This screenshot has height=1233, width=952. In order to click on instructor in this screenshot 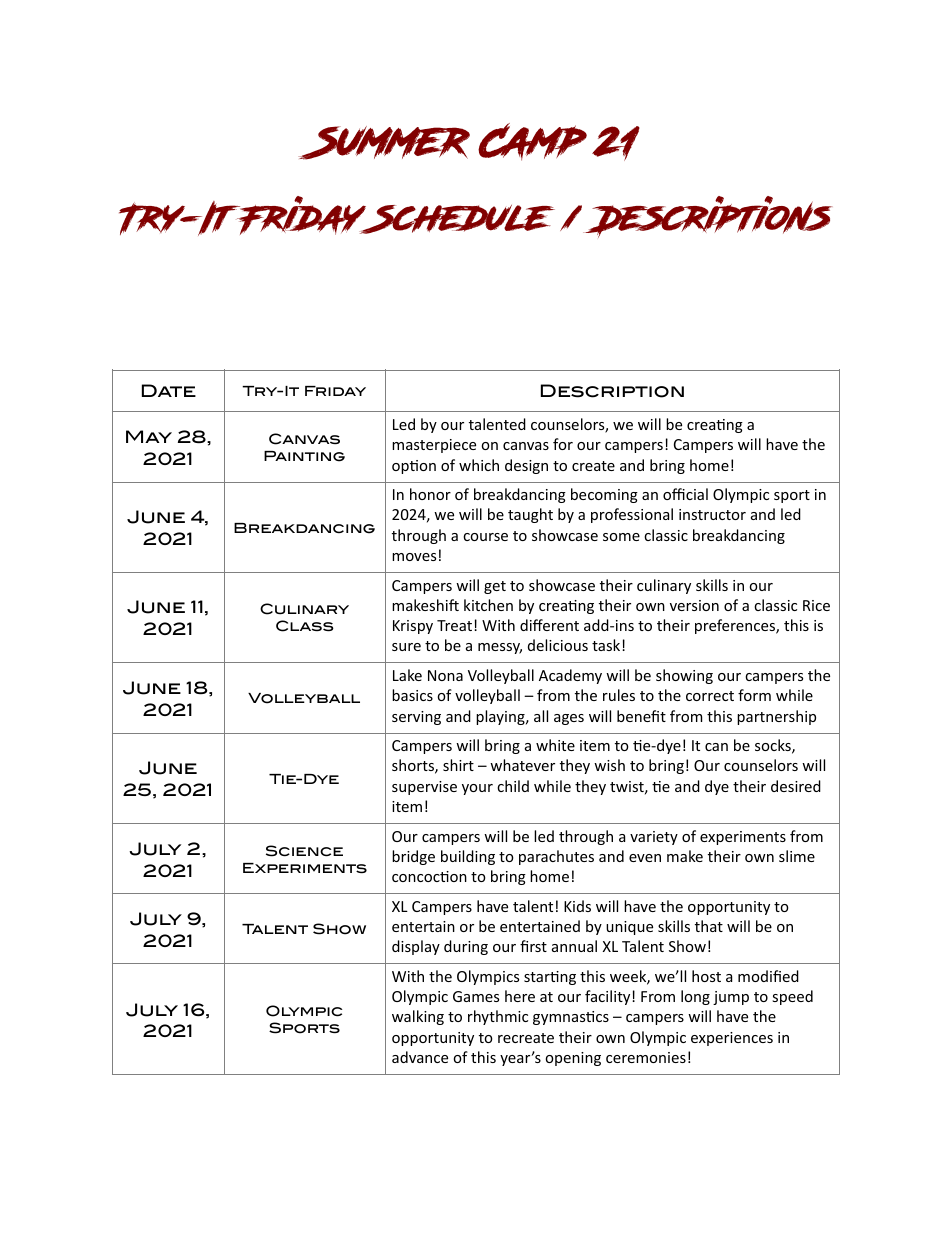, I will do `click(712, 514)`.
